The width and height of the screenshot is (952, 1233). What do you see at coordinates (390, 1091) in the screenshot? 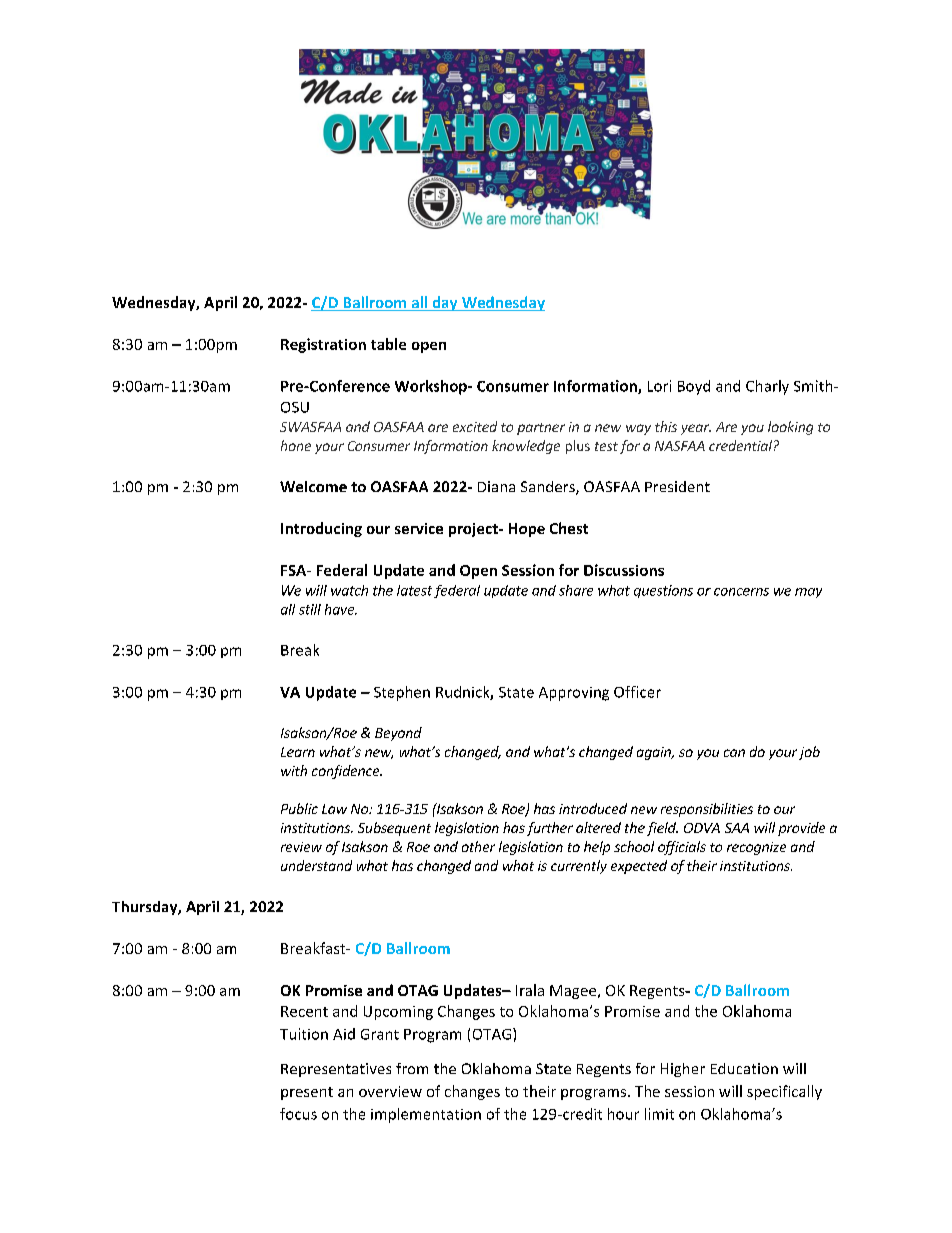
I see `overview` at bounding box center [390, 1091].
